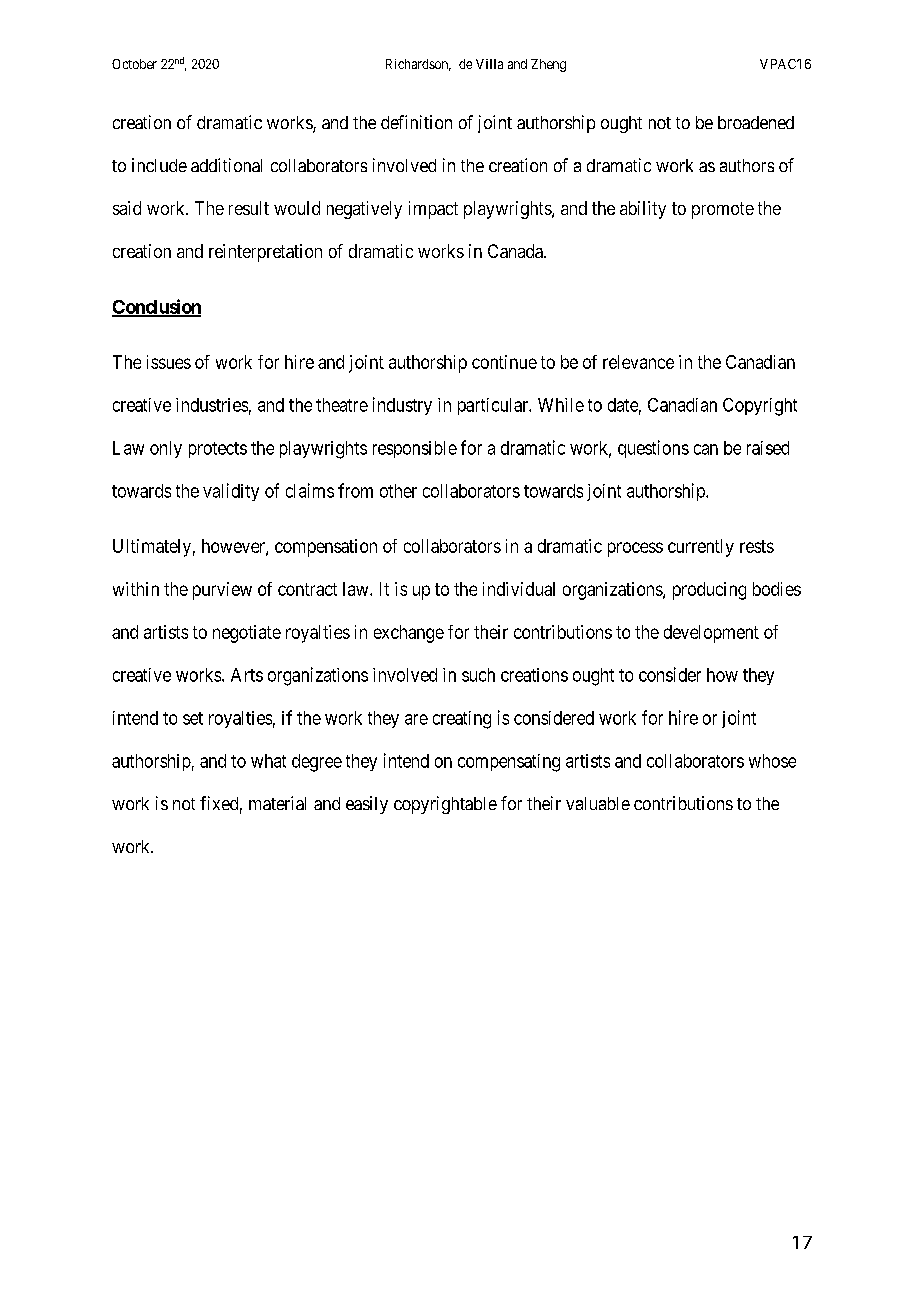 The height and width of the screenshot is (1309, 924). What do you see at coordinates (415, 449) in the screenshot?
I see `responsible` at bounding box center [415, 449].
